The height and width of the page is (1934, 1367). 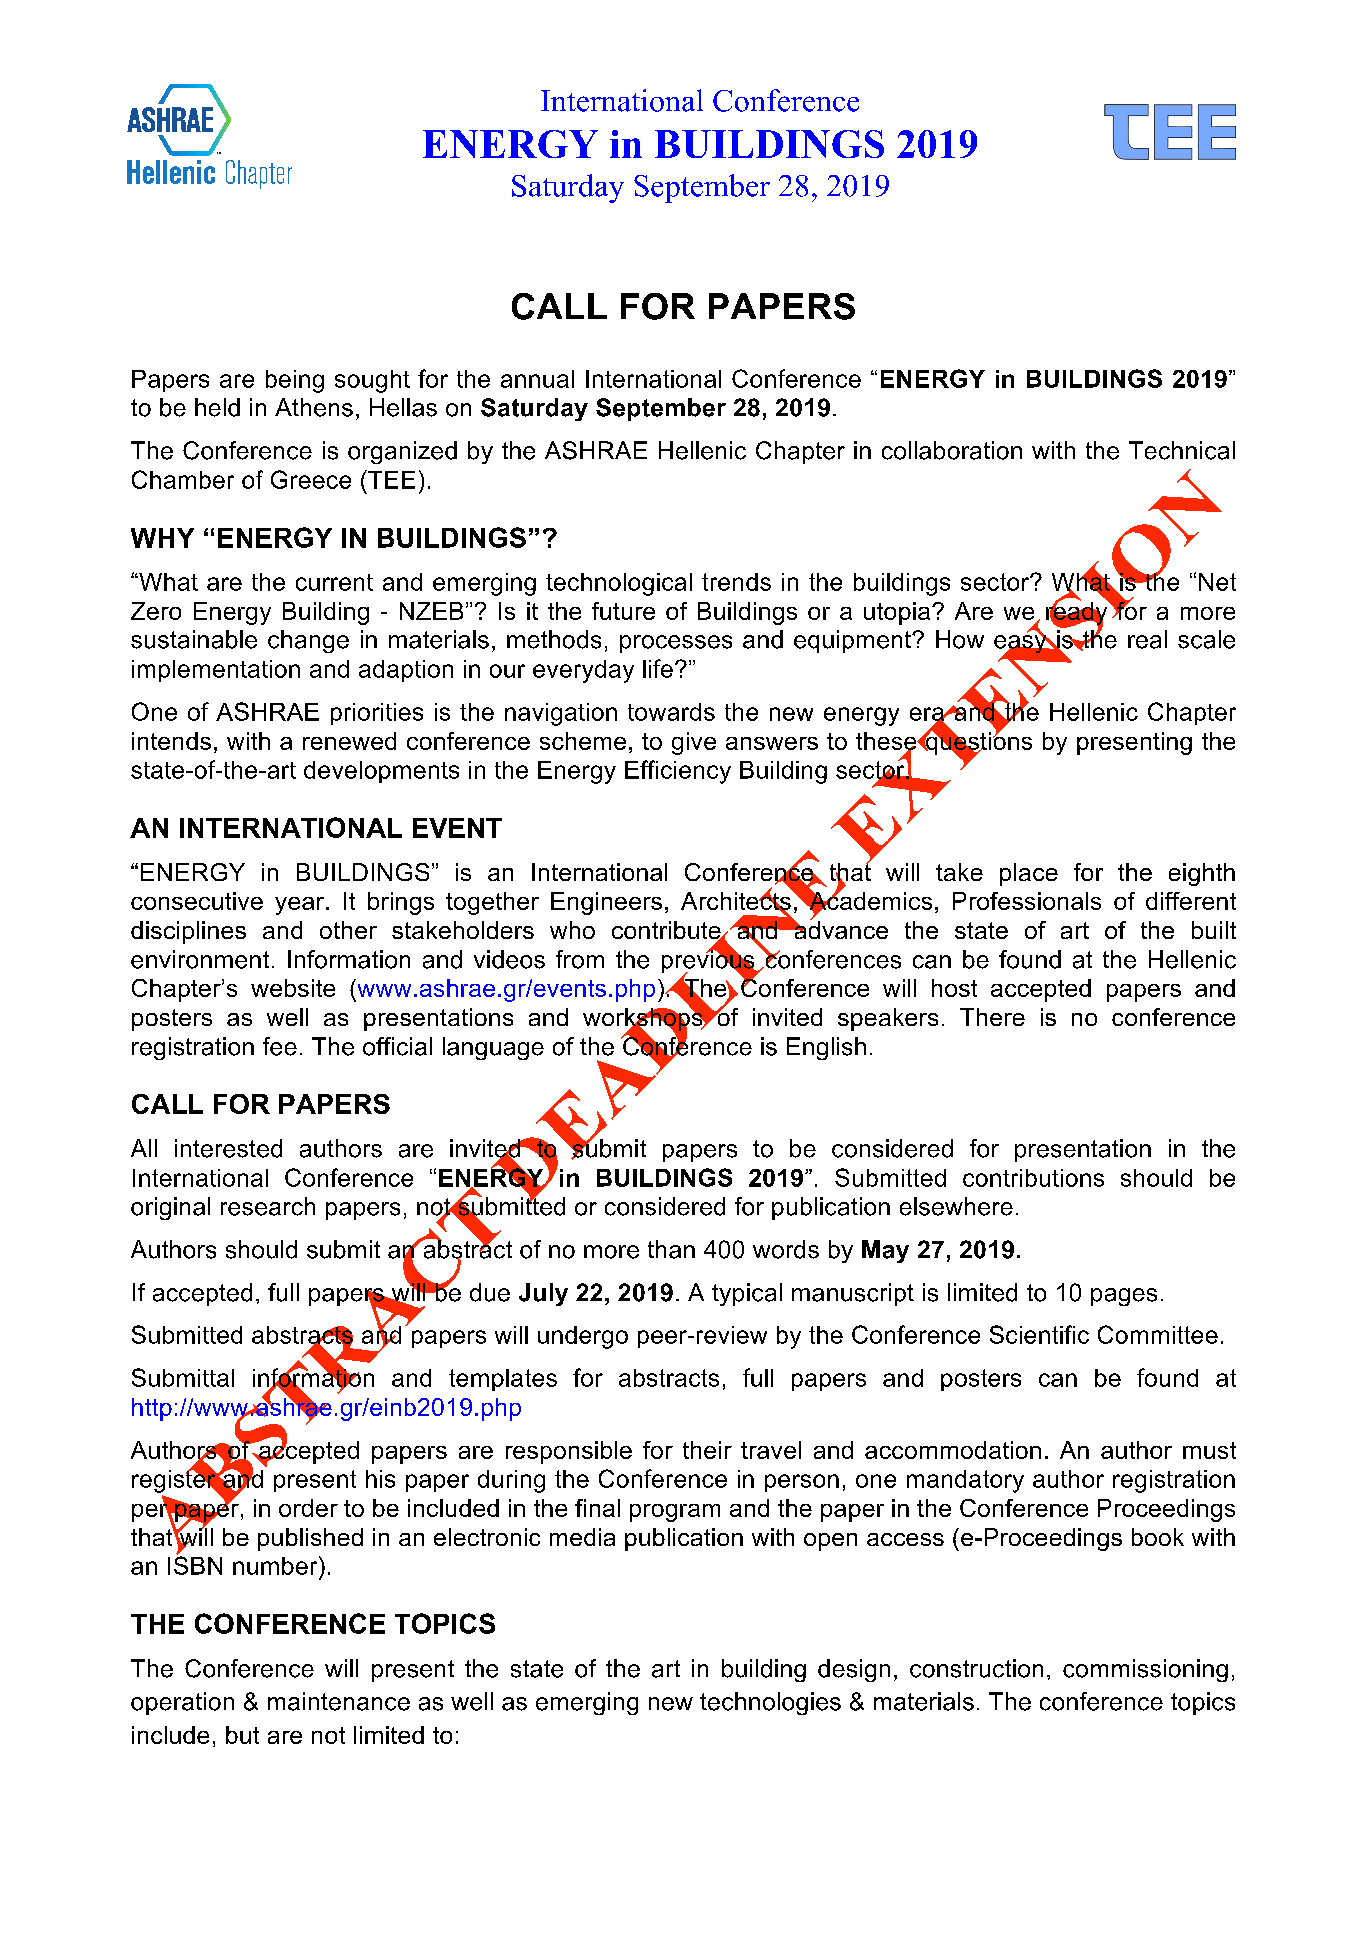 I want to click on undergo, so click(x=583, y=1337).
